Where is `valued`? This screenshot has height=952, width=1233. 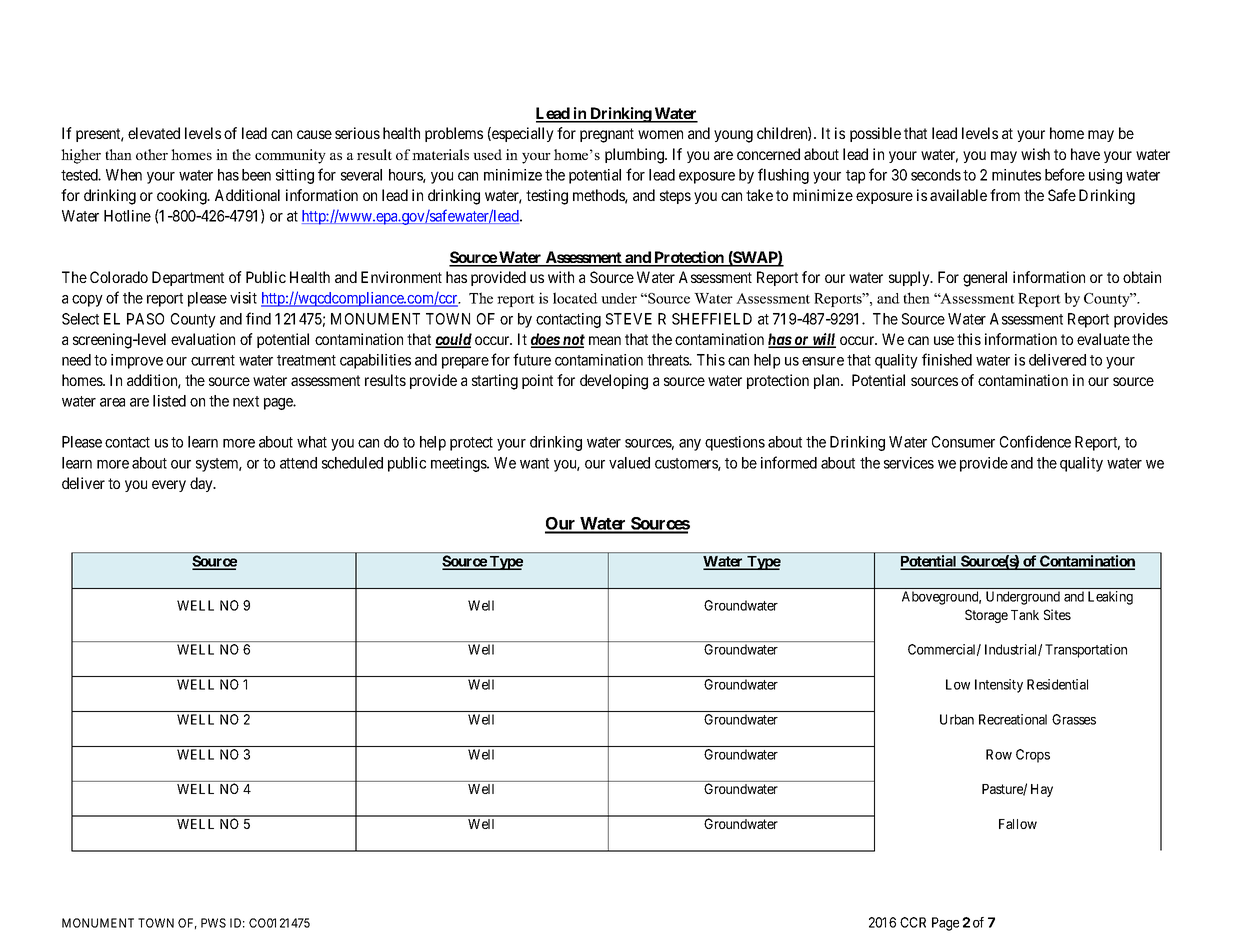 valued is located at coordinates (629, 463).
